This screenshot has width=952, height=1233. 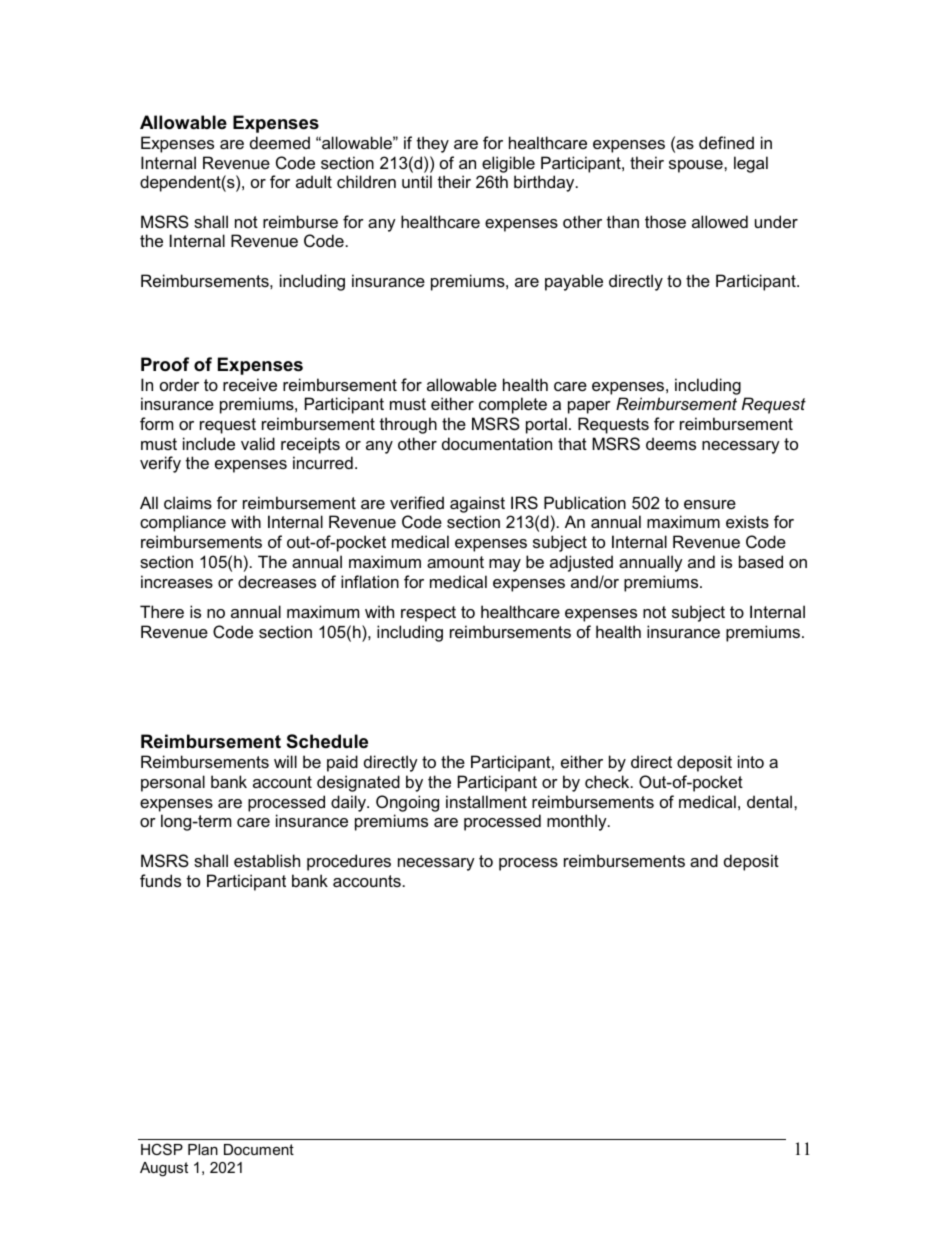 What do you see at coordinates (513, 405) in the screenshot?
I see `complete` at bounding box center [513, 405].
